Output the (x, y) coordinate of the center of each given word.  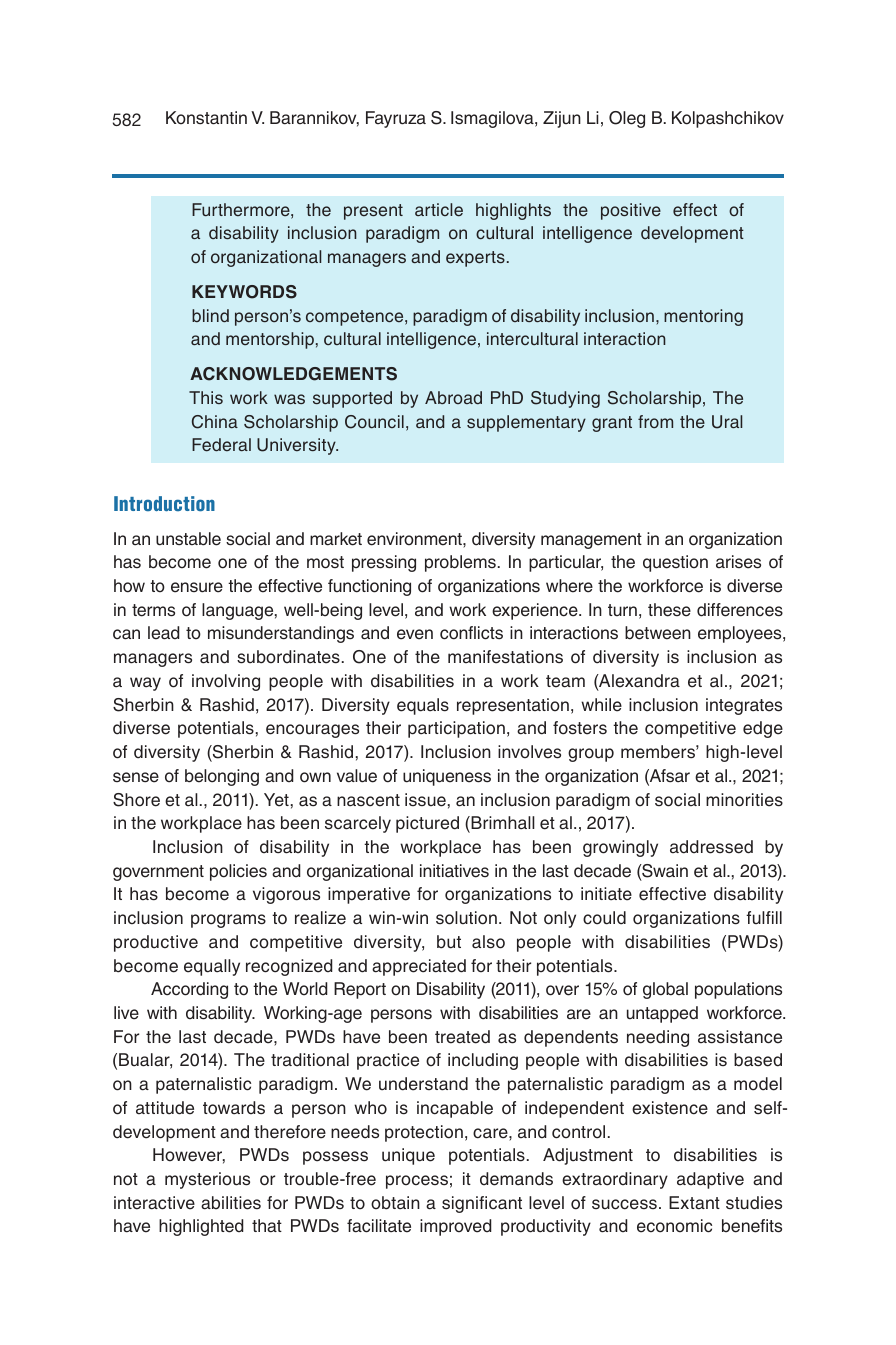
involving (226, 682)
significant (482, 1204)
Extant (694, 1203)
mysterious (207, 1180)
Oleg (627, 119)
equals (423, 706)
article (439, 210)
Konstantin (206, 118)
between (658, 633)
